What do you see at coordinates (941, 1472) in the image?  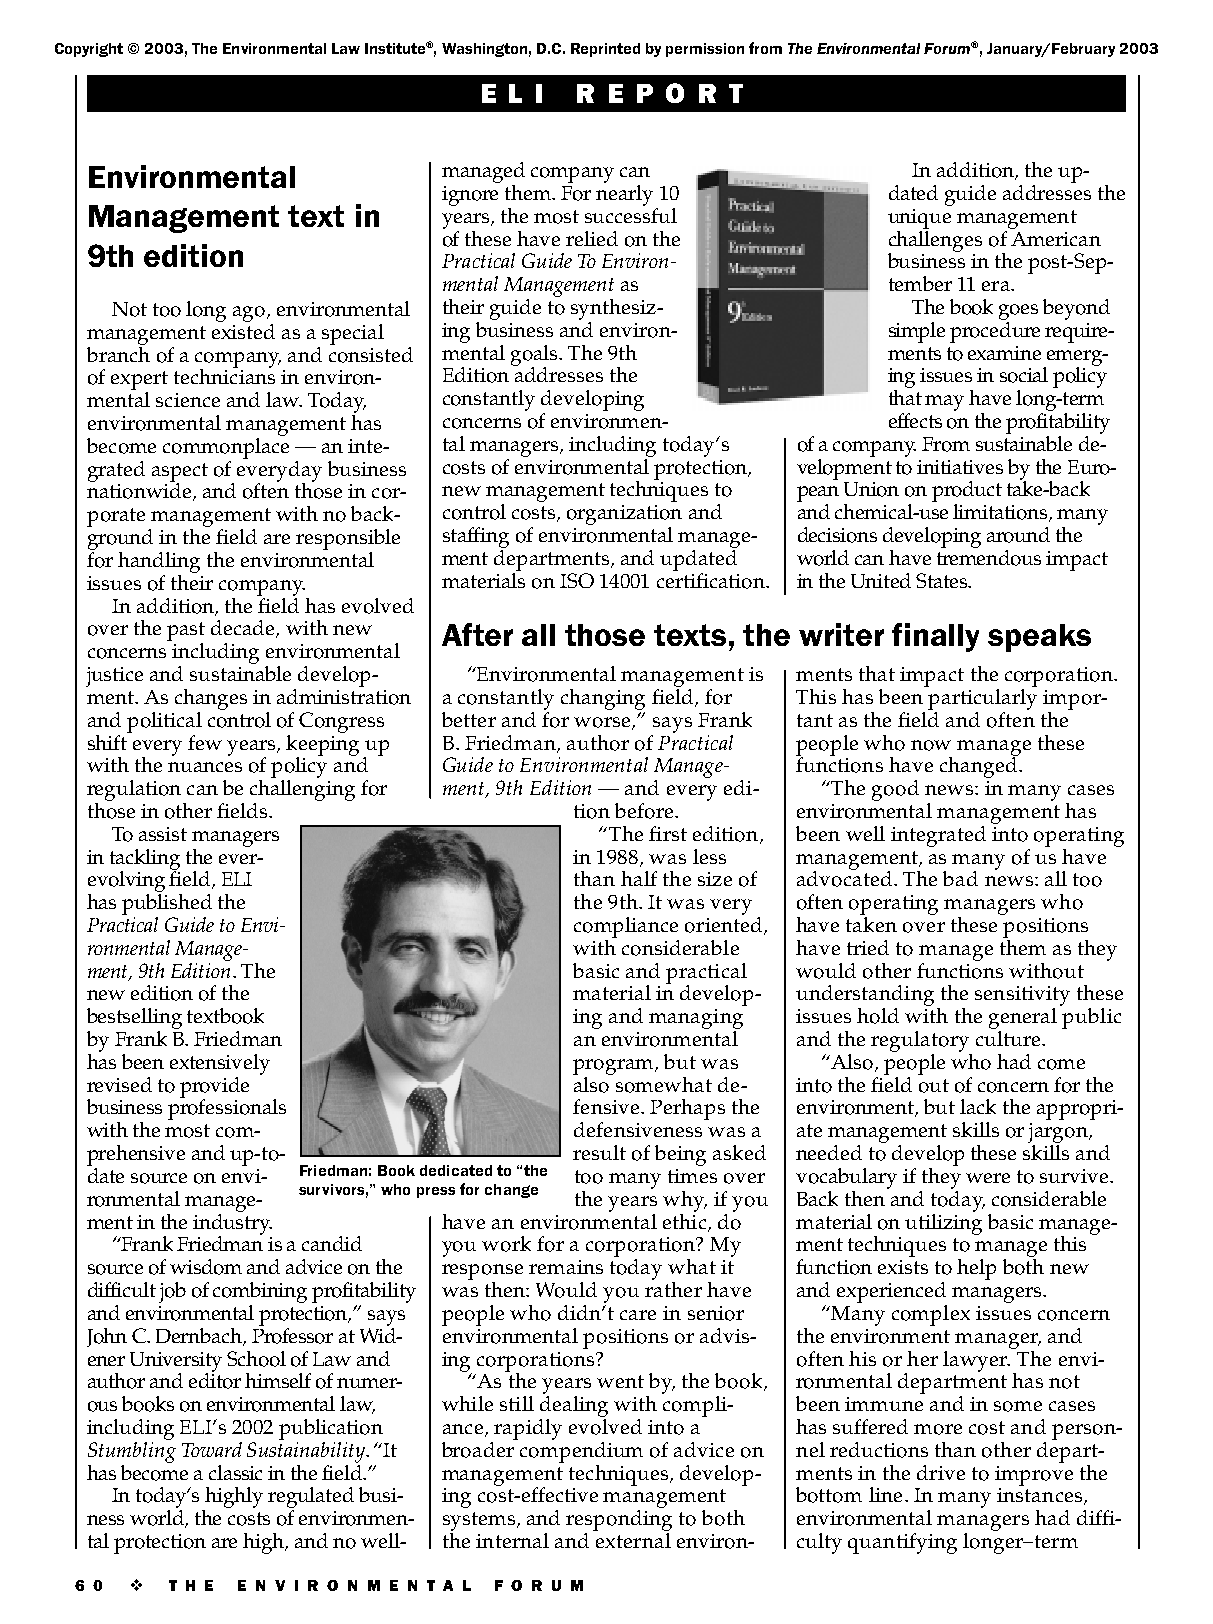 I see `drive` at bounding box center [941, 1472].
